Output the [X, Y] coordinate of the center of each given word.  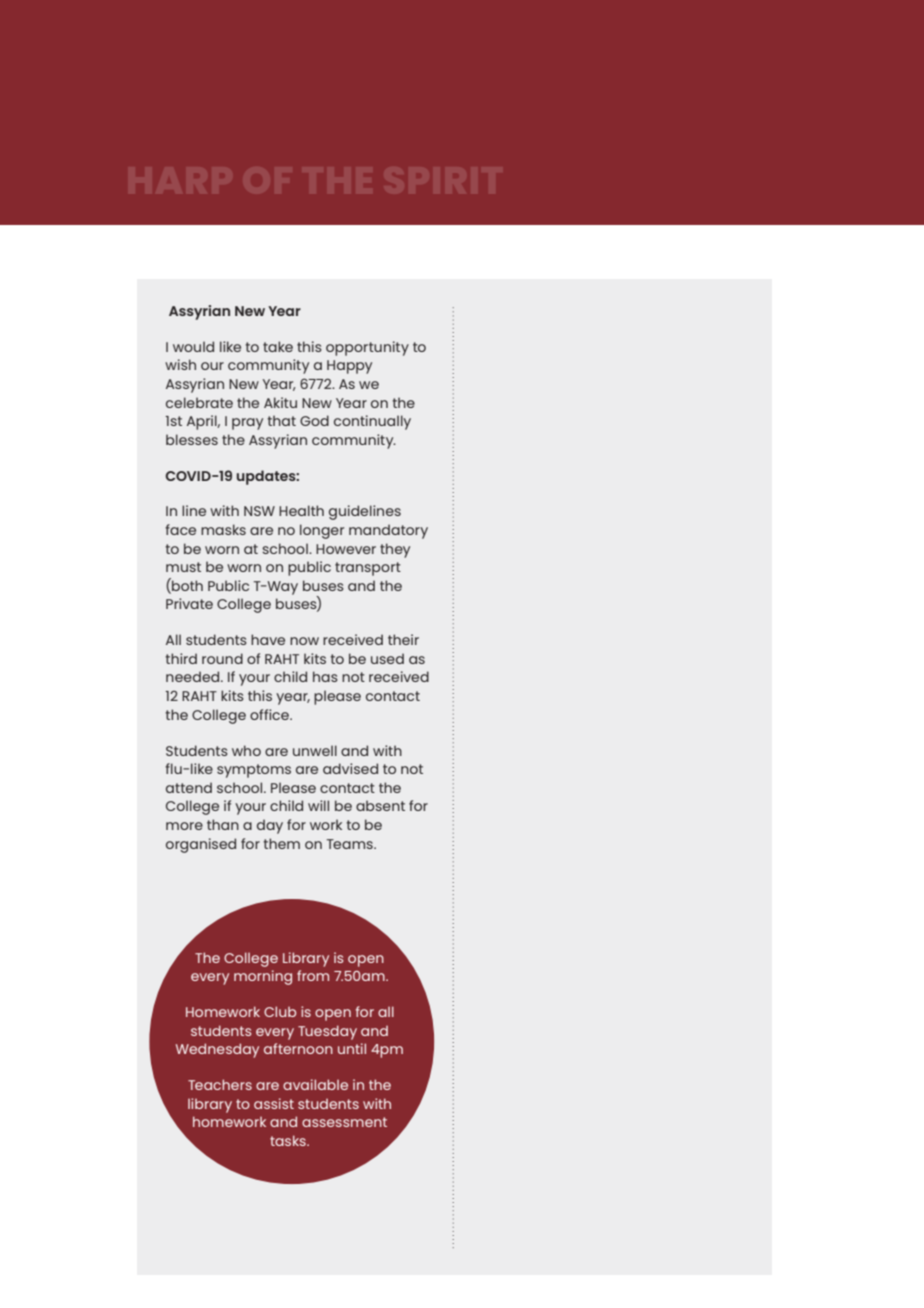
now [304, 641]
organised [201, 845]
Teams [351, 844]
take [278, 346]
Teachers [220, 1084]
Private [189, 603]
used [387, 658]
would [193, 346]
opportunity [367, 348]
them [281, 843]
